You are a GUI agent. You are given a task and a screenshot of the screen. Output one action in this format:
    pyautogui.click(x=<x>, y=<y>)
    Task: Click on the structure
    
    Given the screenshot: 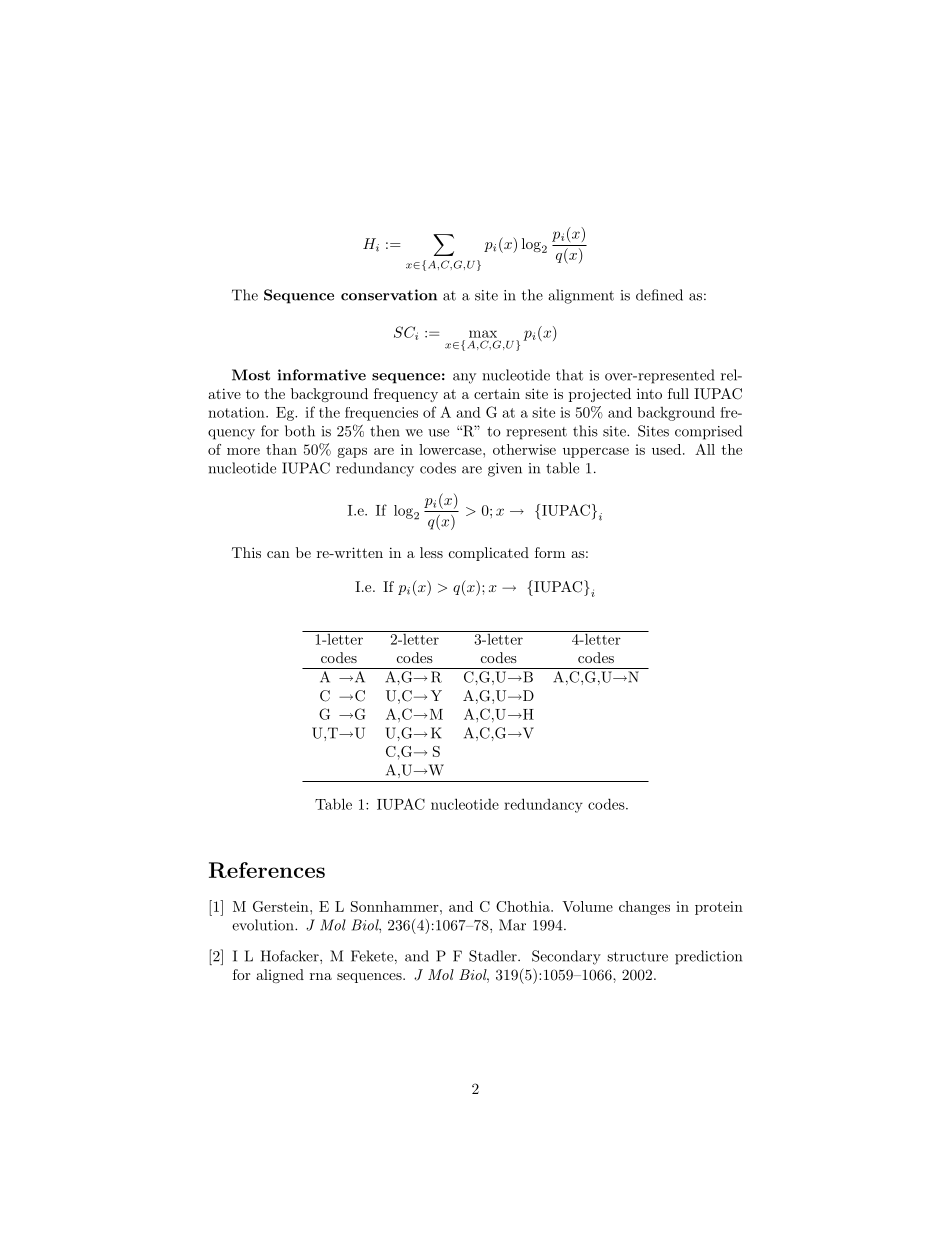 What is the action you would take?
    pyautogui.click(x=637, y=957)
